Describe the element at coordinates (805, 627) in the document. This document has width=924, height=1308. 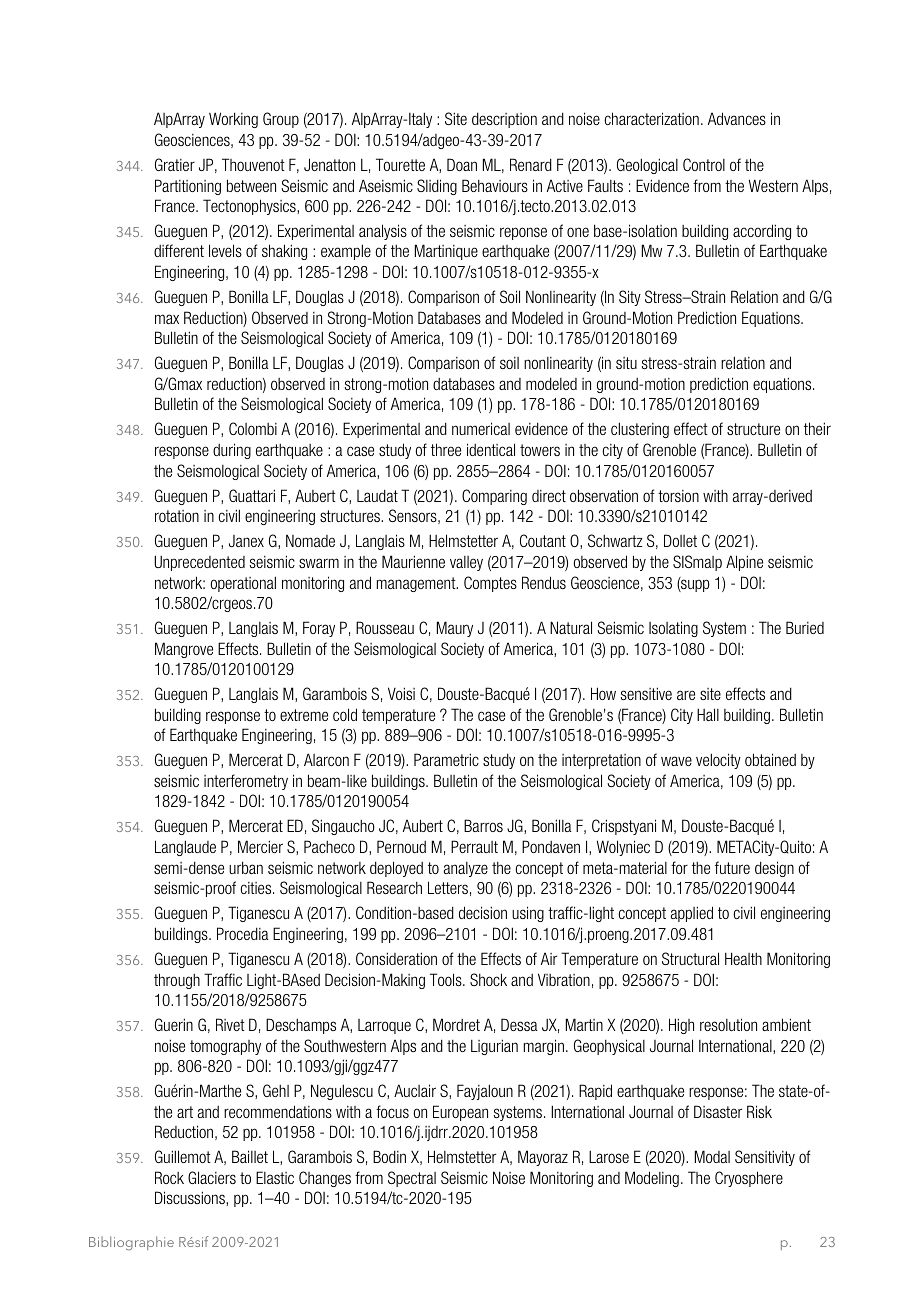
I see `Buried` at that location.
